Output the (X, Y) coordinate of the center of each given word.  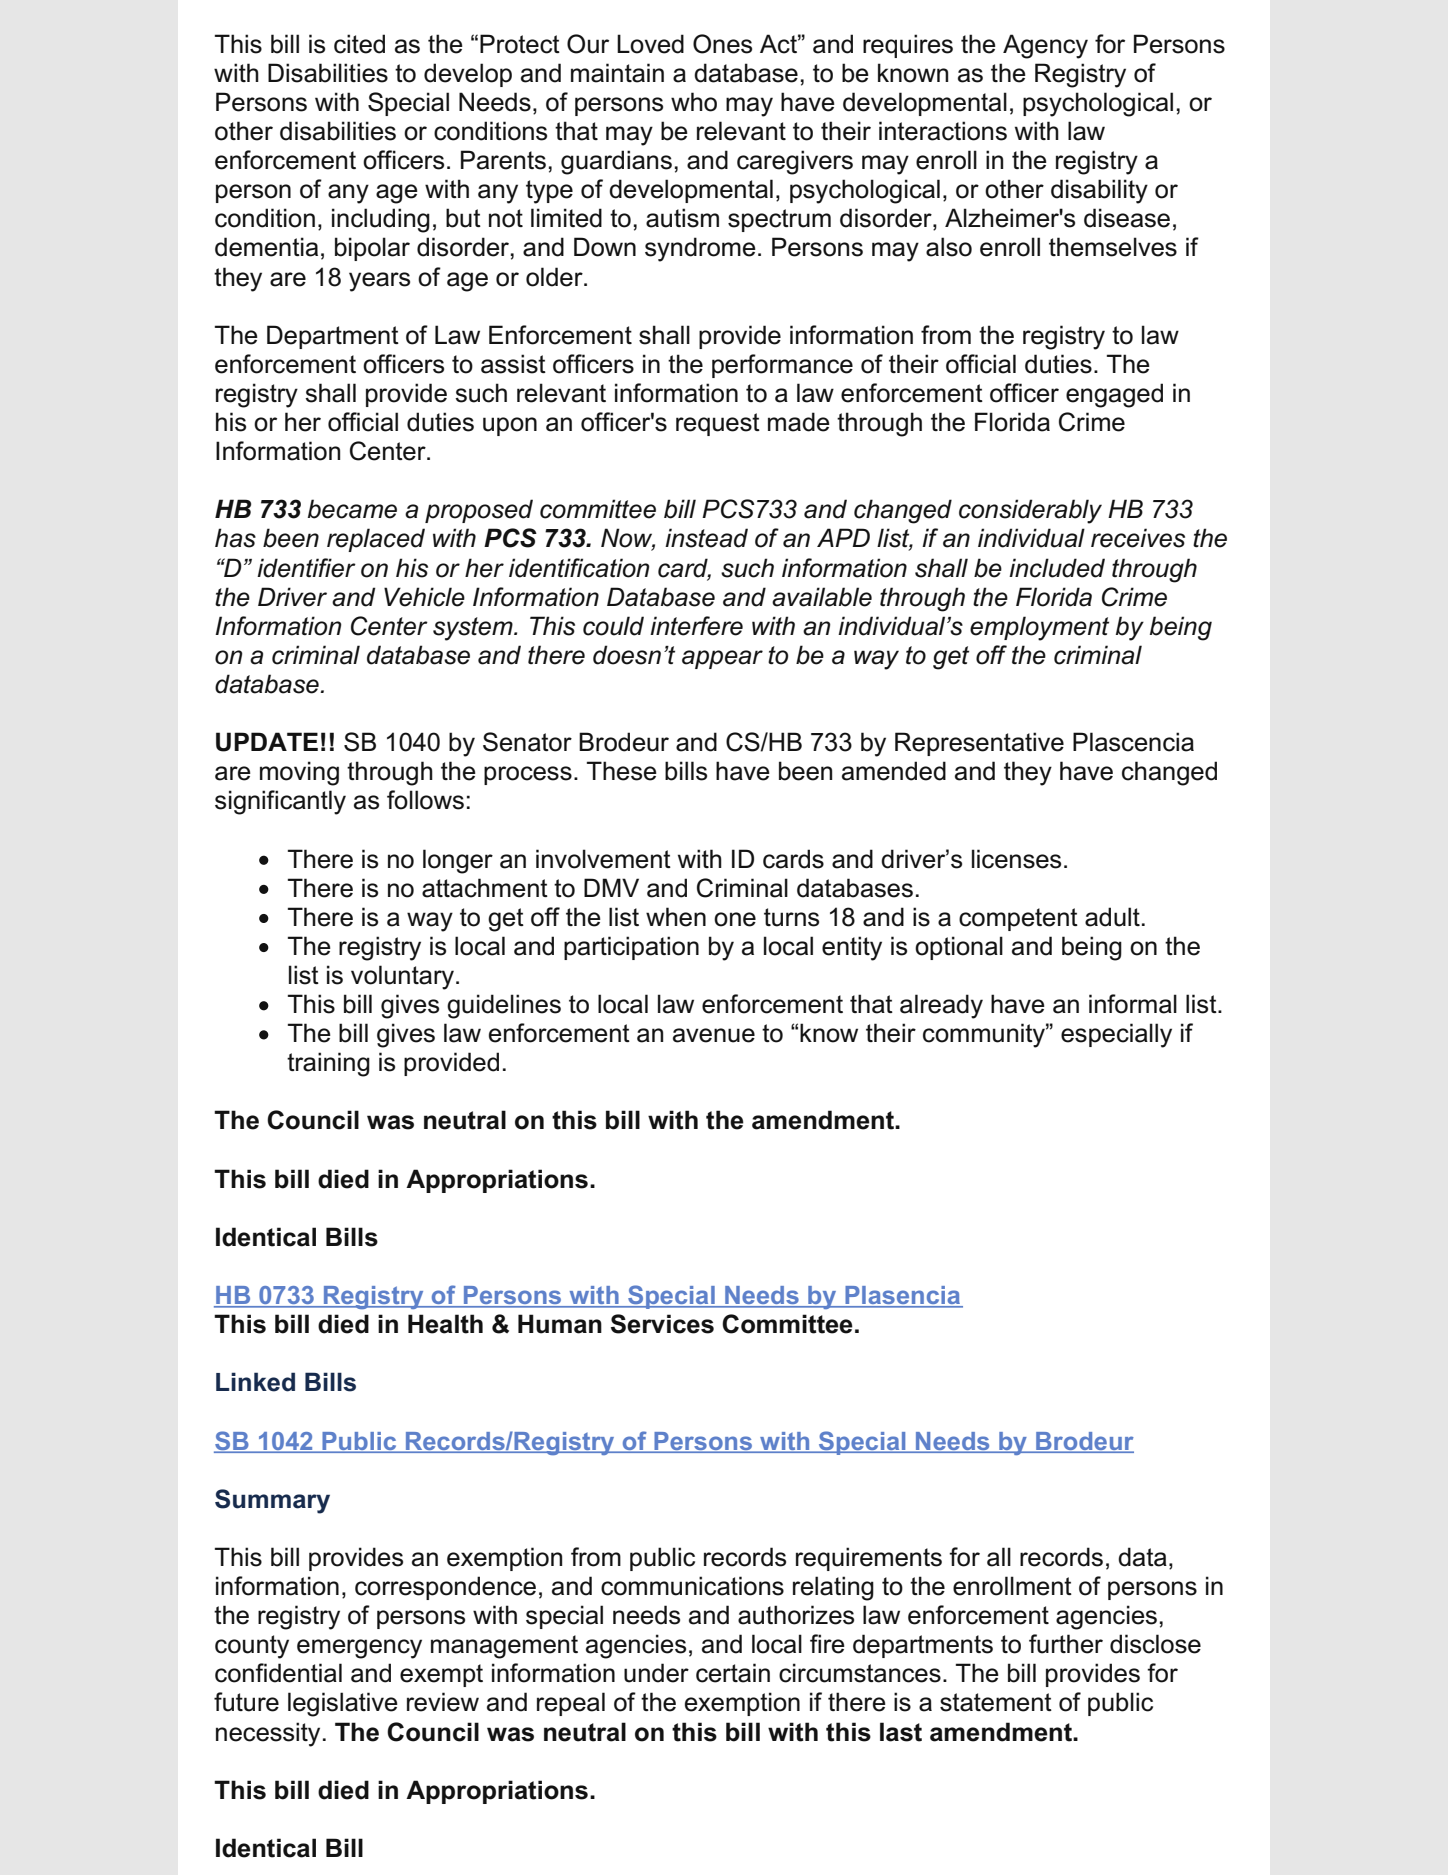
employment (1039, 628)
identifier (306, 568)
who (694, 102)
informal (1133, 1004)
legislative (343, 1704)
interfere (696, 626)
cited (359, 44)
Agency (1045, 46)
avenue (714, 1035)
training (328, 1064)
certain (733, 1673)
